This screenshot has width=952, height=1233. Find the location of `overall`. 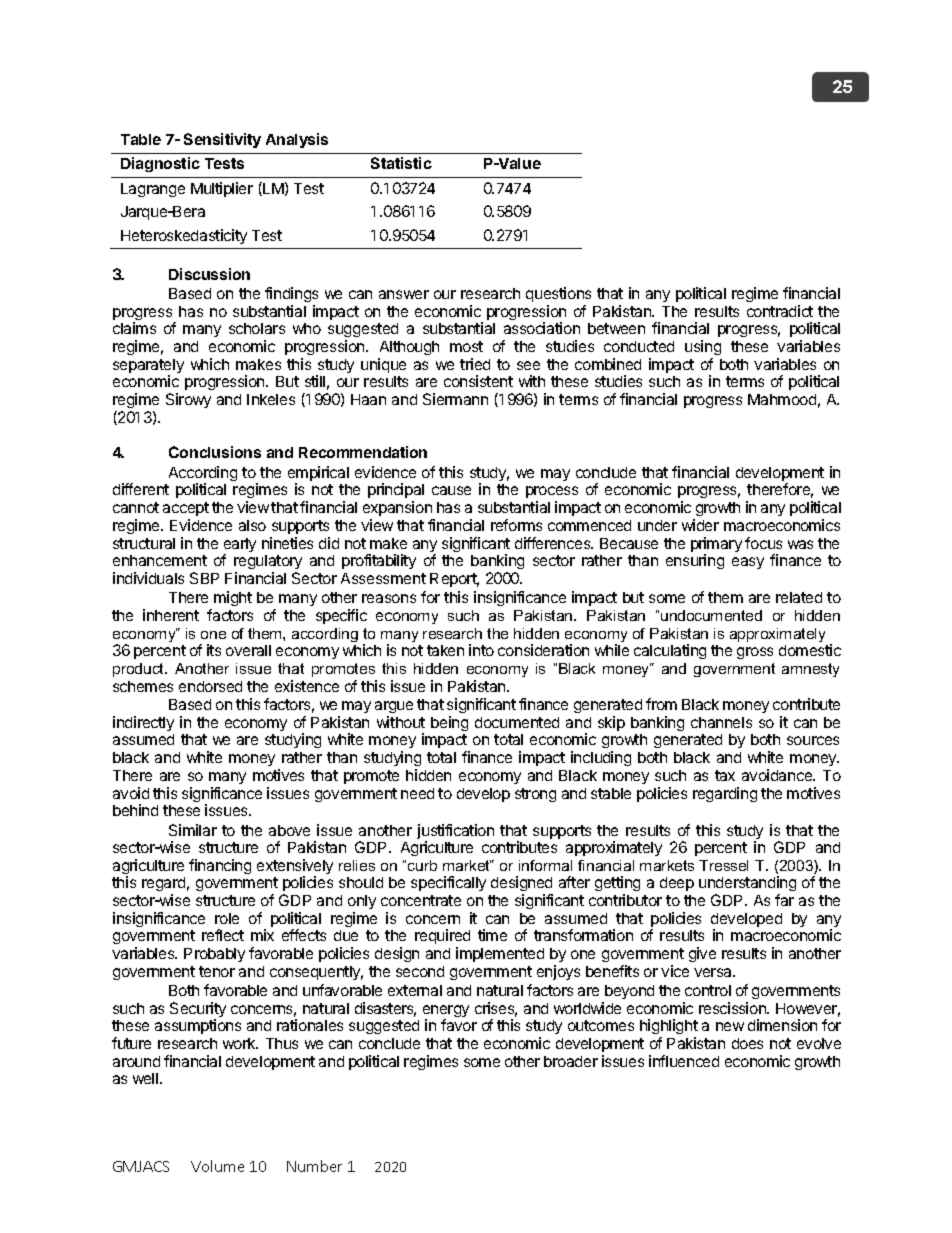

overall is located at coordinates (248, 650).
